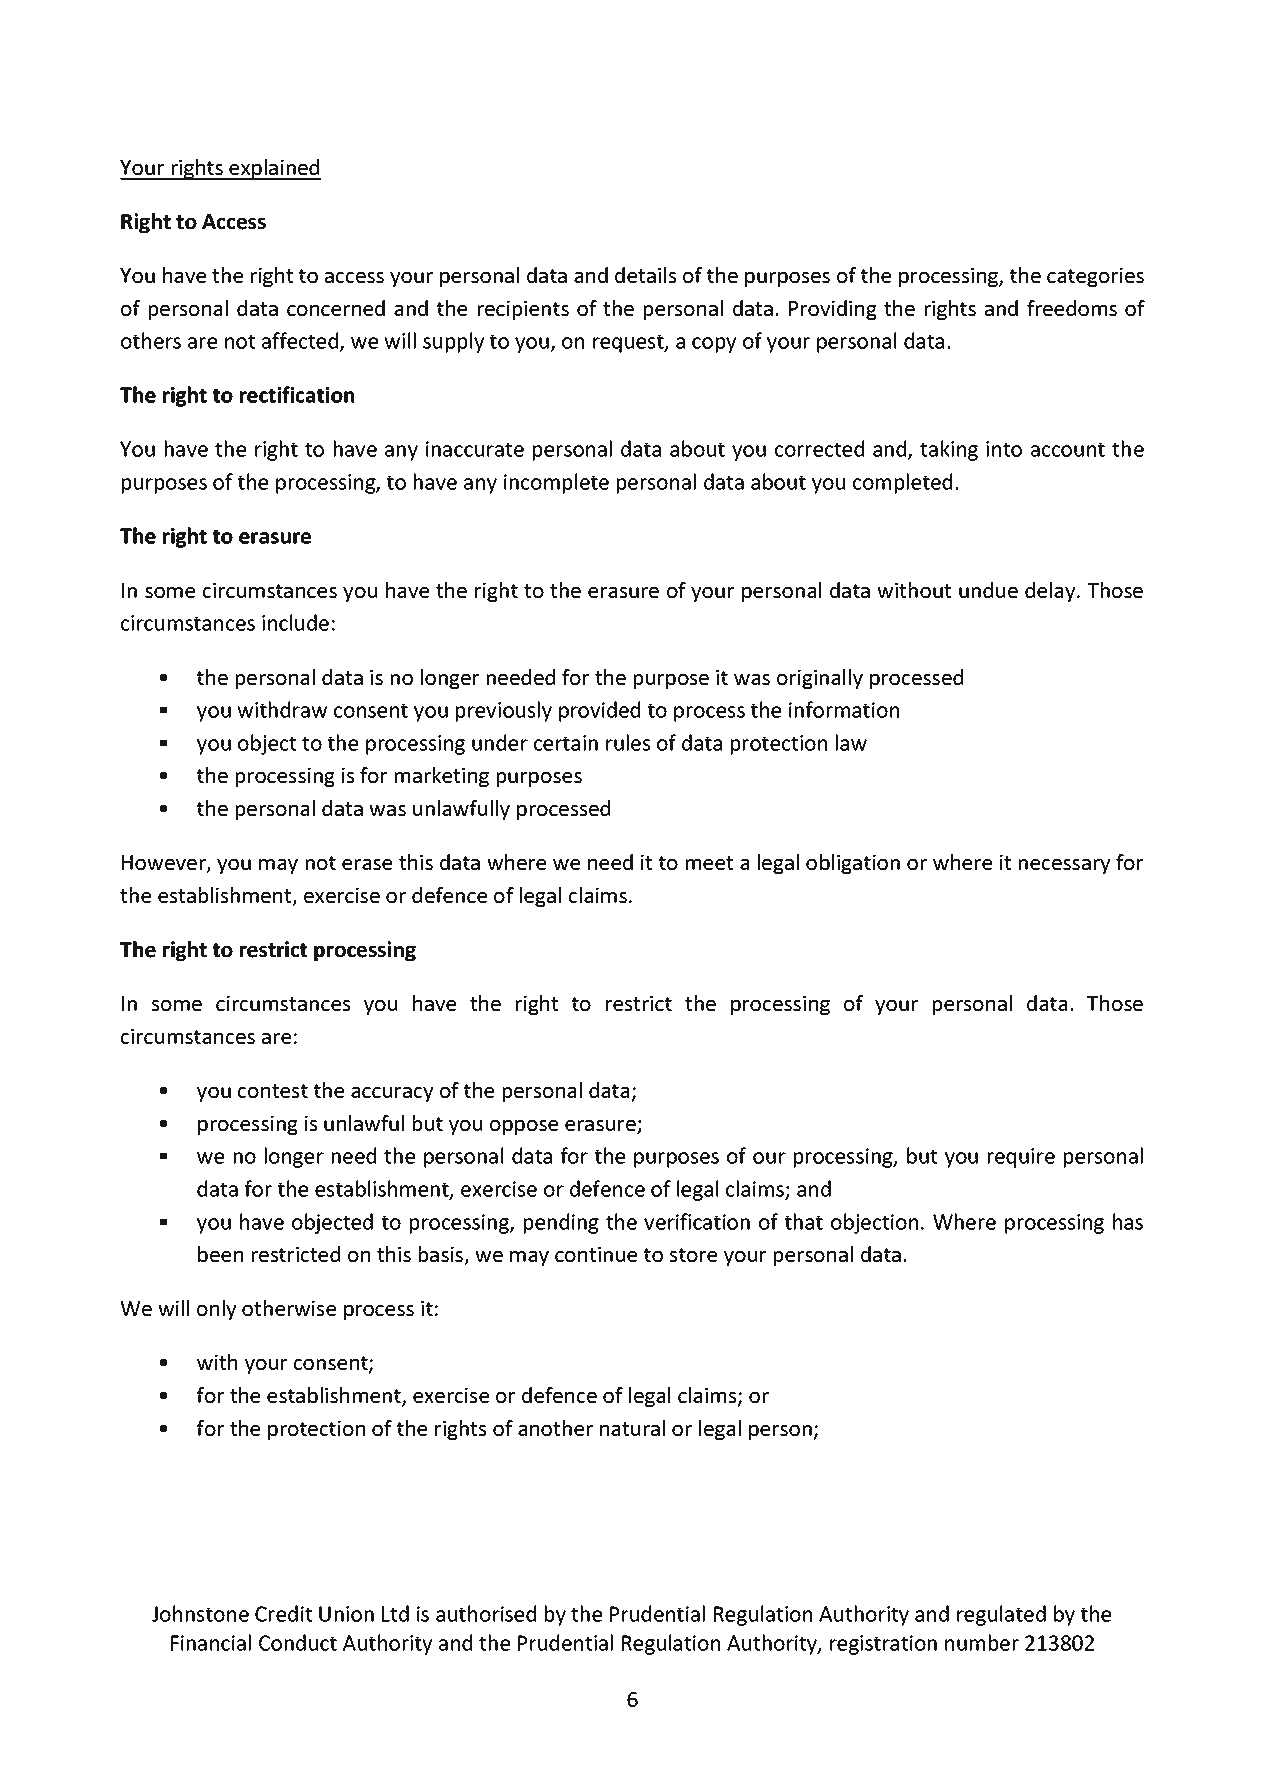  What do you see at coordinates (988, 590) in the document?
I see `undue` at bounding box center [988, 590].
